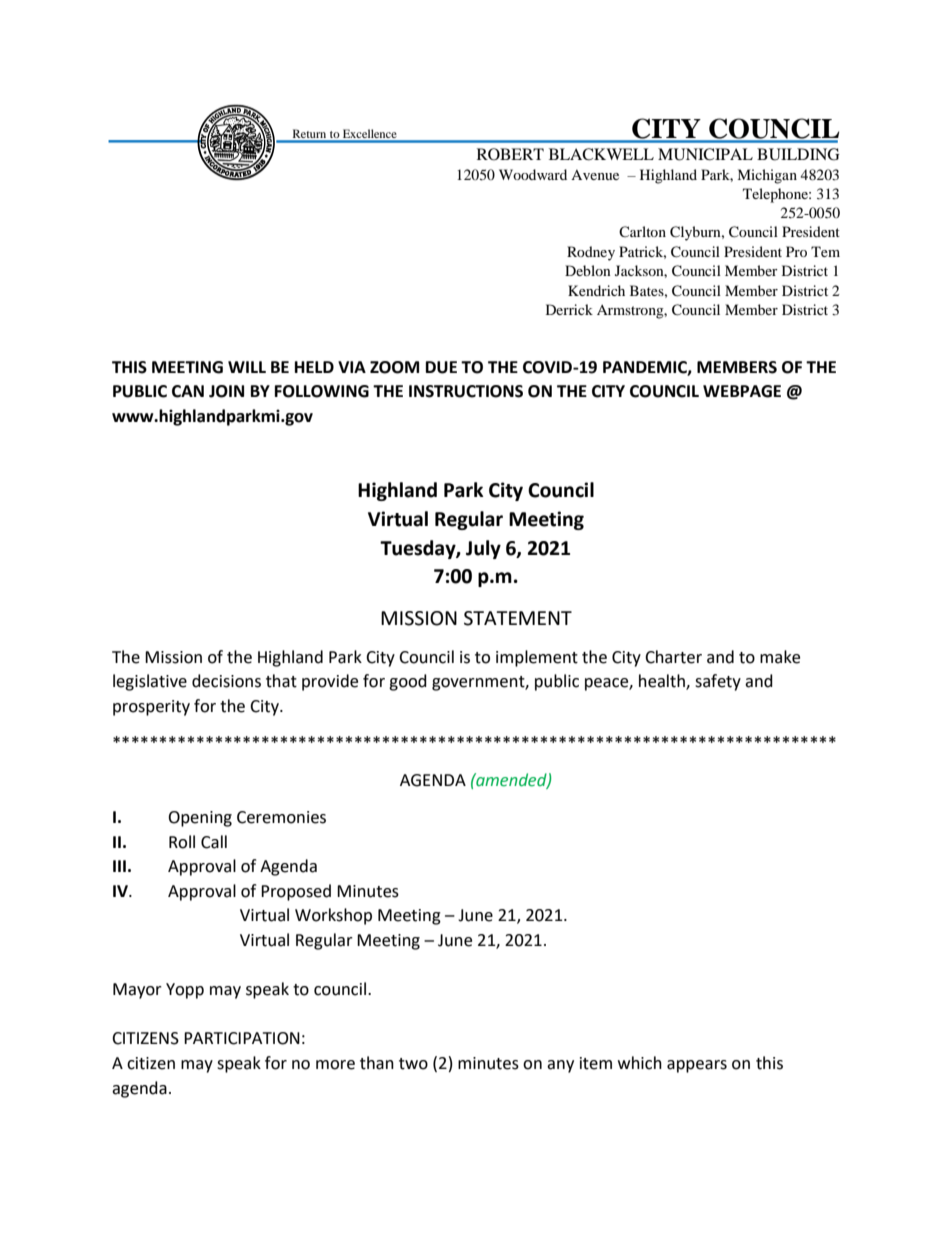 Image resolution: width=952 pixels, height=1233 pixels. I want to click on ROBERT, so click(510, 154).
